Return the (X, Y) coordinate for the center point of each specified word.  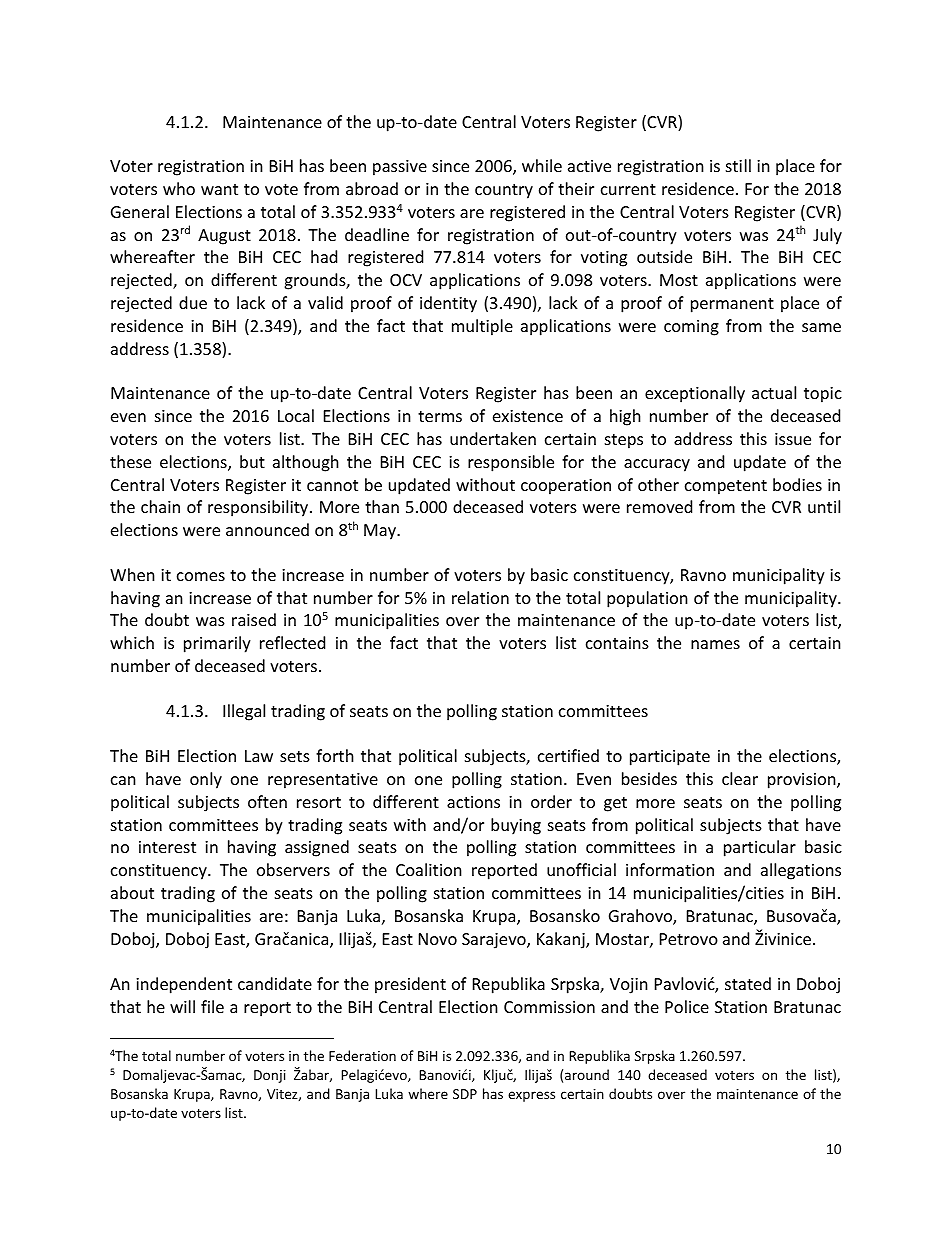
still (738, 165)
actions (473, 802)
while (542, 165)
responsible (511, 463)
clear (740, 778)
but (252, 461)
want (219, 189)
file (212, 1006)
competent (726, 487)
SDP (465, 1094)
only (206, 780)
